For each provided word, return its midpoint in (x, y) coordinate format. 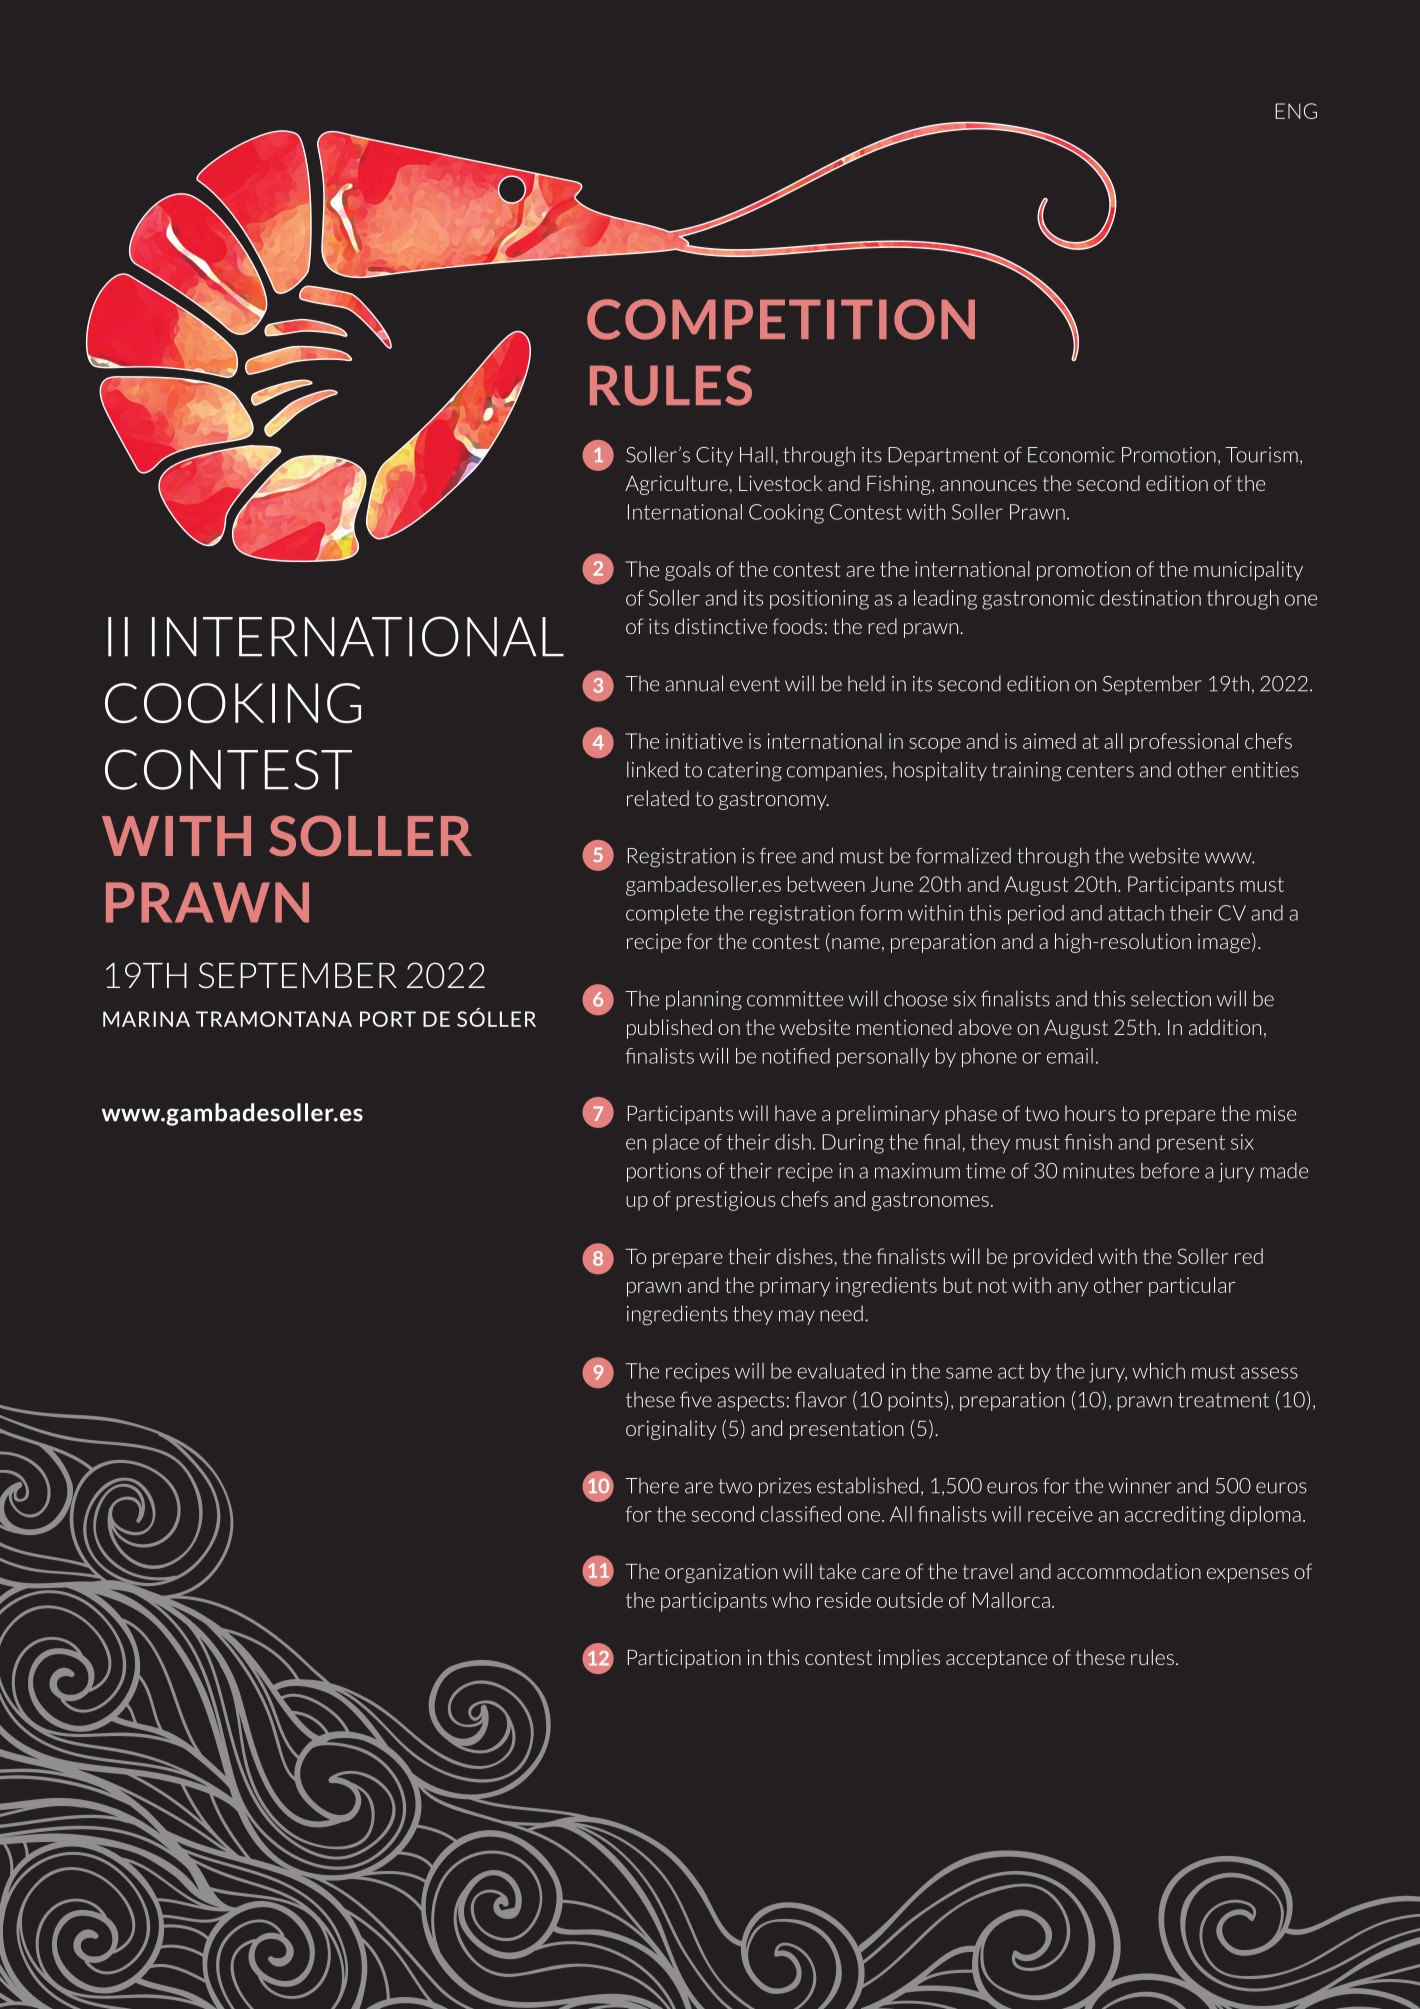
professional (1184, 743)
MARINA (146, 1019)
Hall (756, 454)
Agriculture (676, 485)
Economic (1071, 455)
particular (1192, 1287)
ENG (1296, 111)
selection (1171, 999)
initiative (704, 741)
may (797, 1317)
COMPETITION (781, 319)
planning (704, 1000)
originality (671, 1430)
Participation (684, 1659)
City (714, 456)
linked (652, 769)
